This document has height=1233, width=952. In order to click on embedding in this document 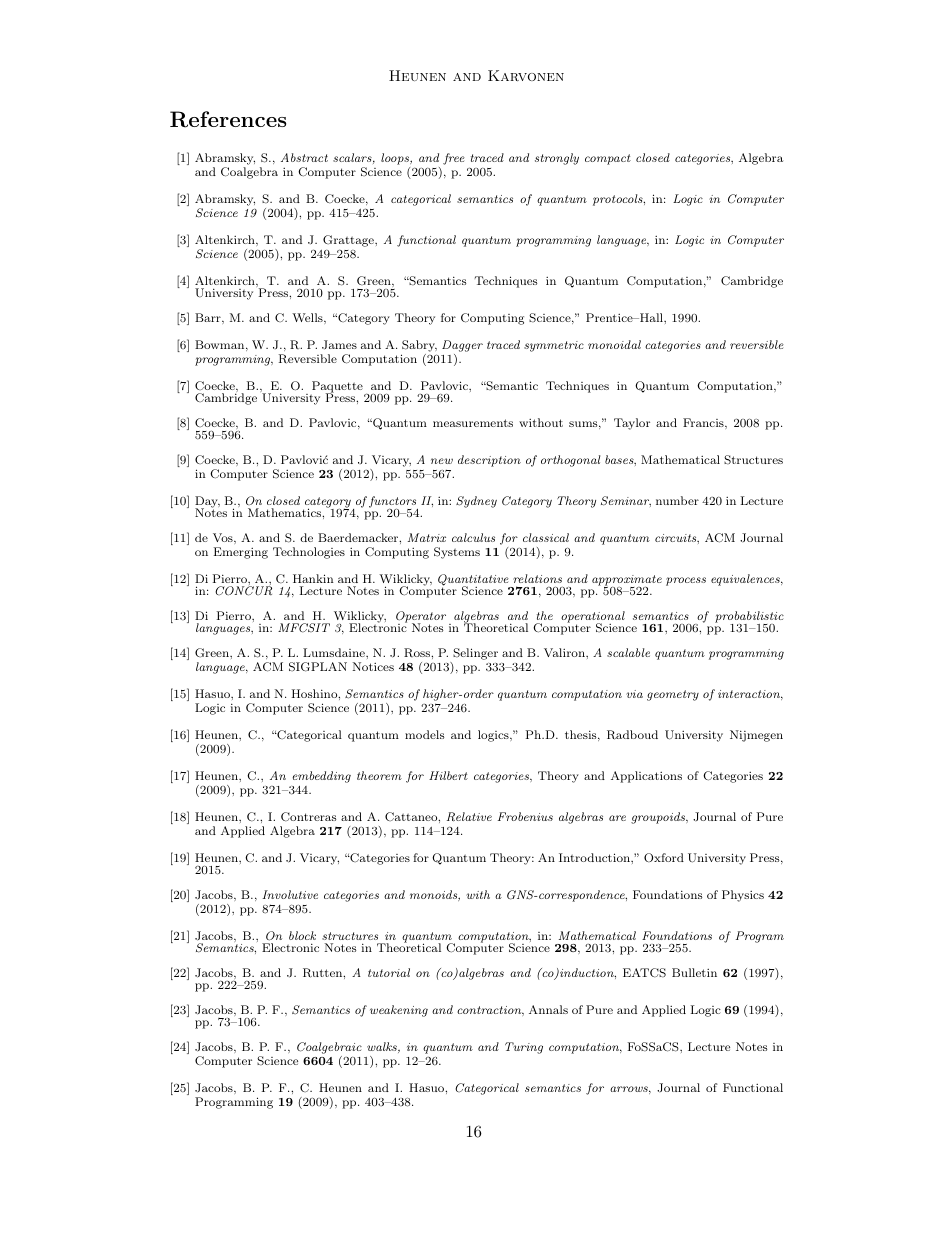, I will do `click(321, 777)`.
